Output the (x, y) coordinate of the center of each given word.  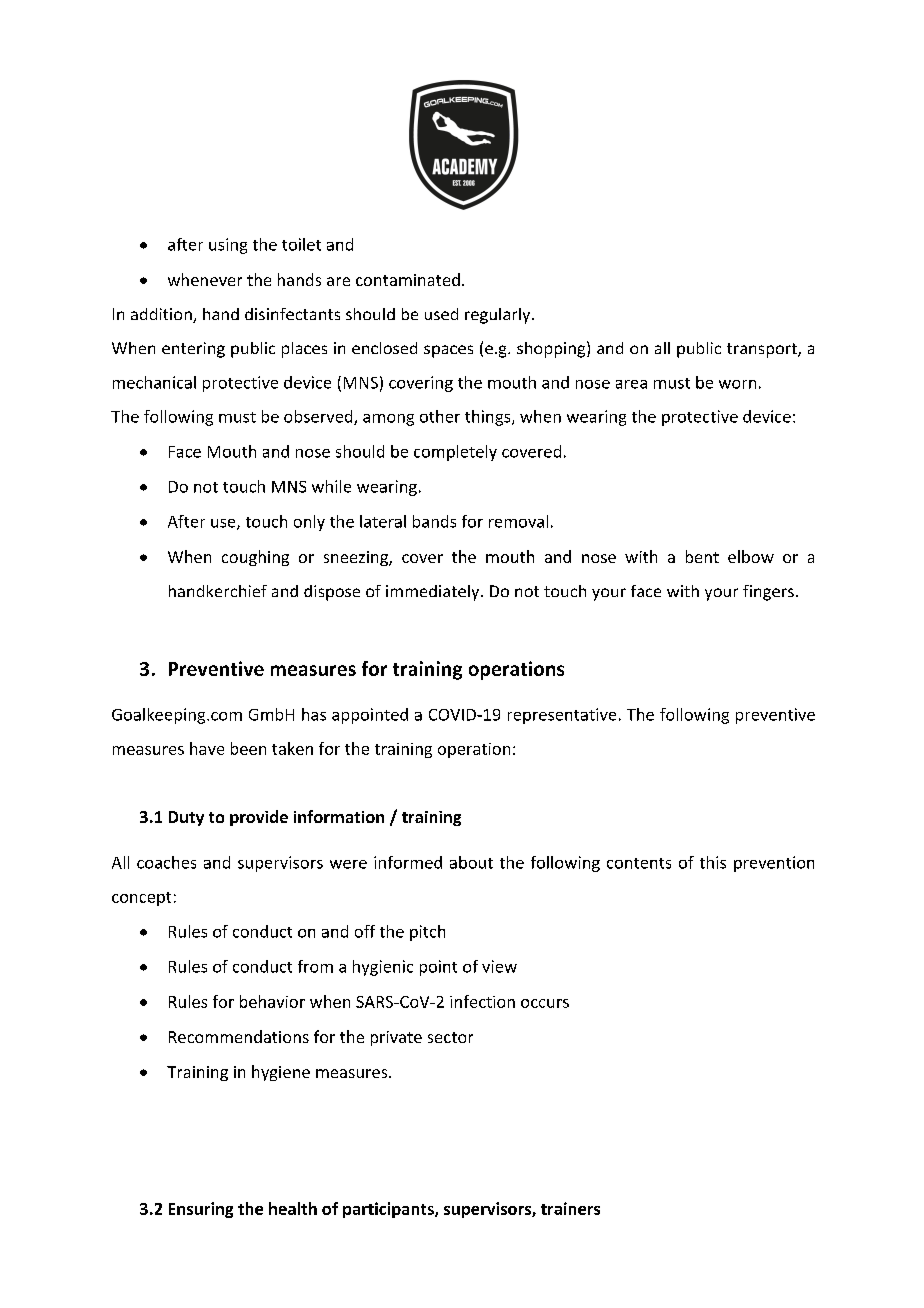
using (228, 246)
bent (702, 556)
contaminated (408, 279)
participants (389, 1210)
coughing (255, 558)
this (713, 862)
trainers (570, 1208)
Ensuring (201, 1210)
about (471, 862)
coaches (166, 862)
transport (763, 350)
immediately (434, 593)
